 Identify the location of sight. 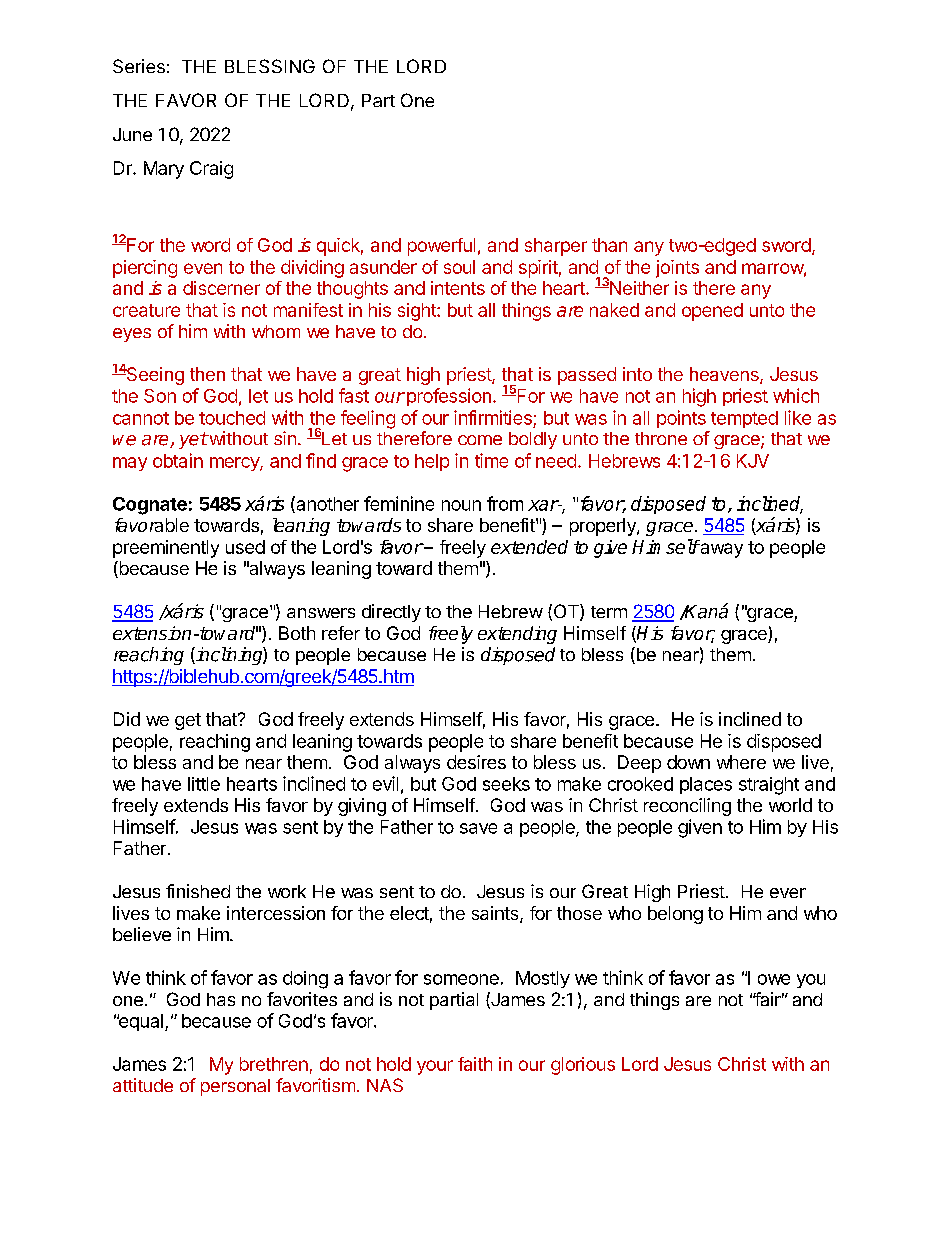
(418, 312).
